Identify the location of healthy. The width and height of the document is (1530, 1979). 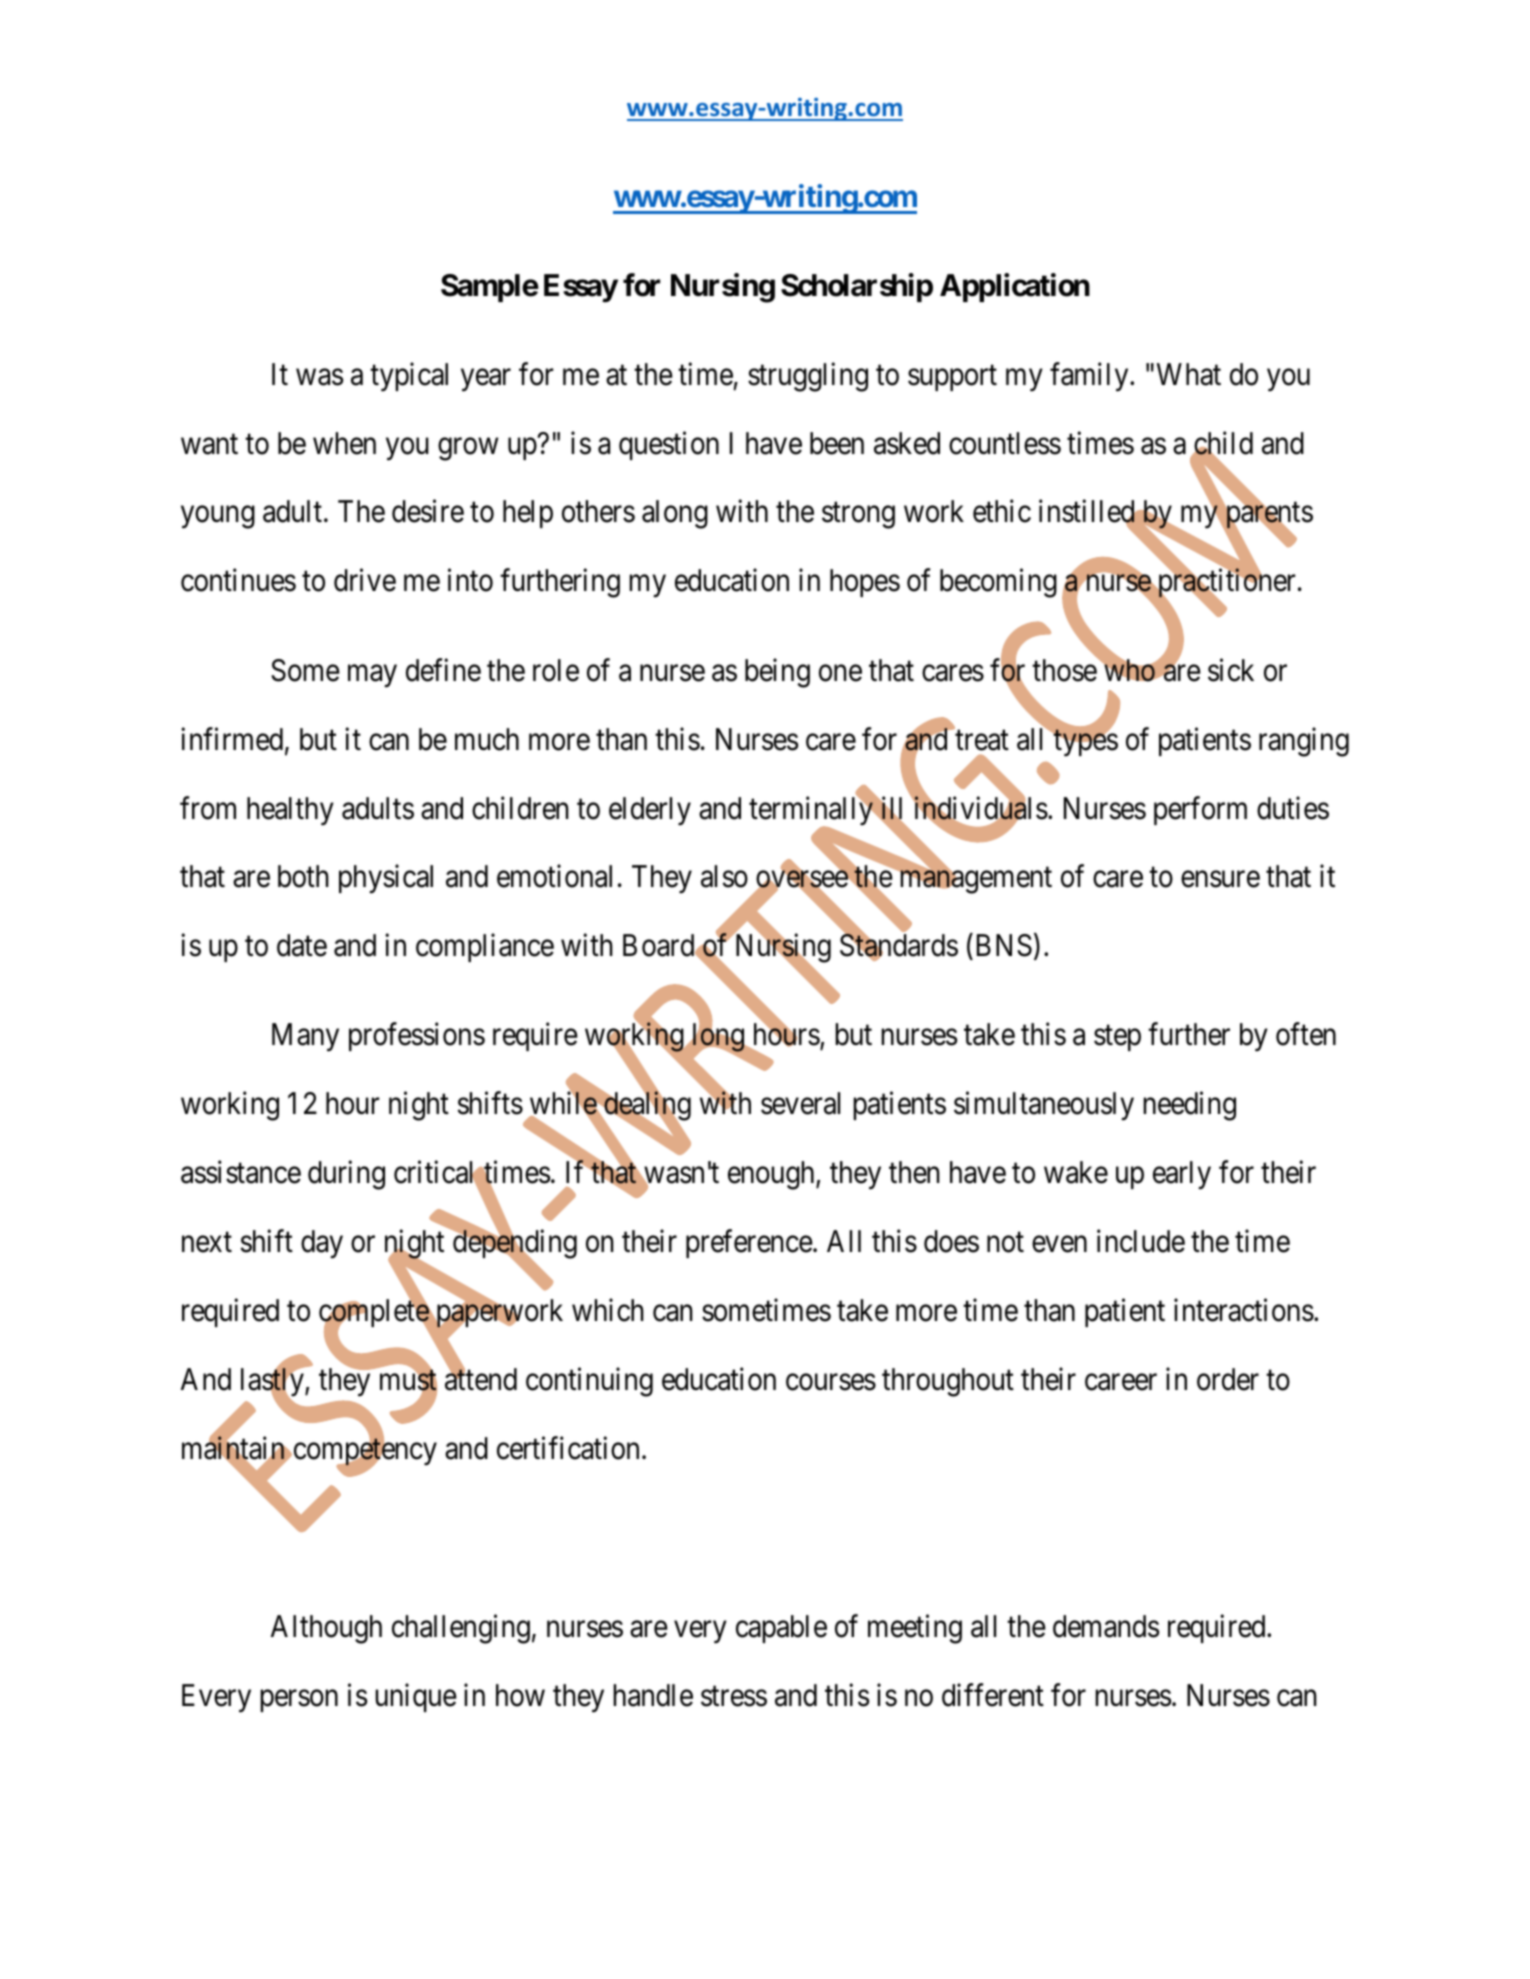
(290, 811).
